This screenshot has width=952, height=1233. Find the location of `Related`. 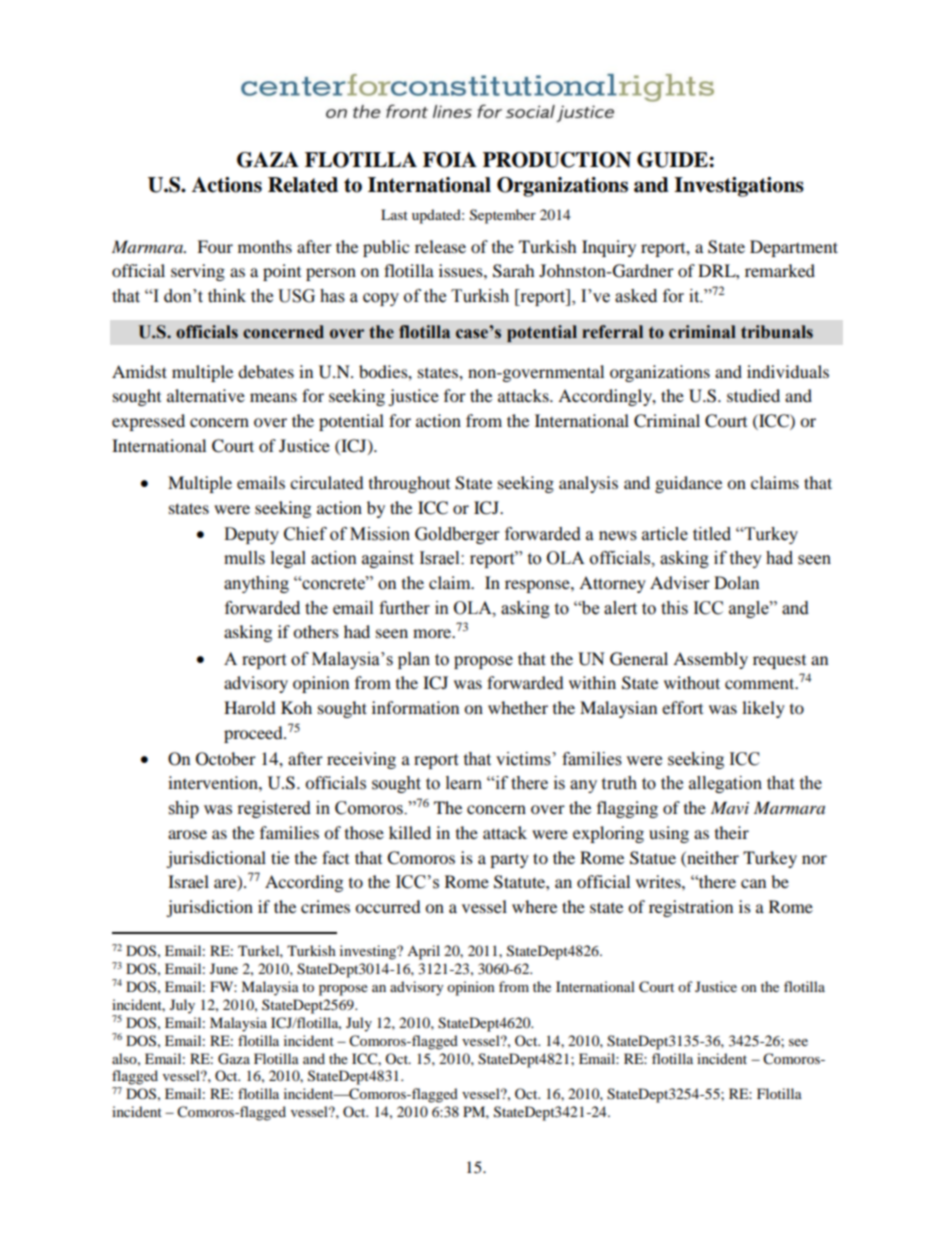

Related is located at coordinates (303, 185).
